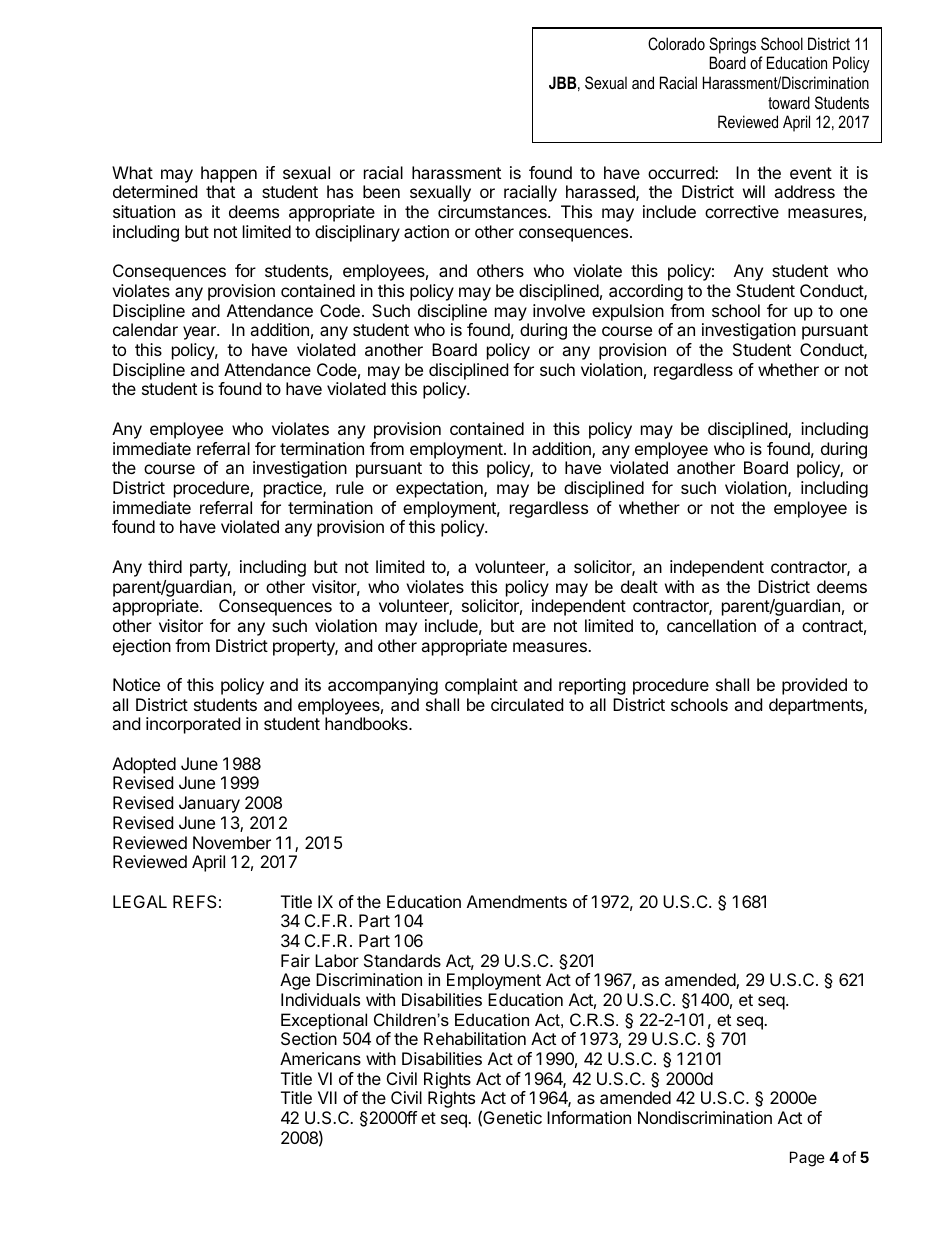 This screenshot has height=1233, width=952. Describe the element at coordinates (711, 625) in the screenshot. I see `cancellation` at that location.
